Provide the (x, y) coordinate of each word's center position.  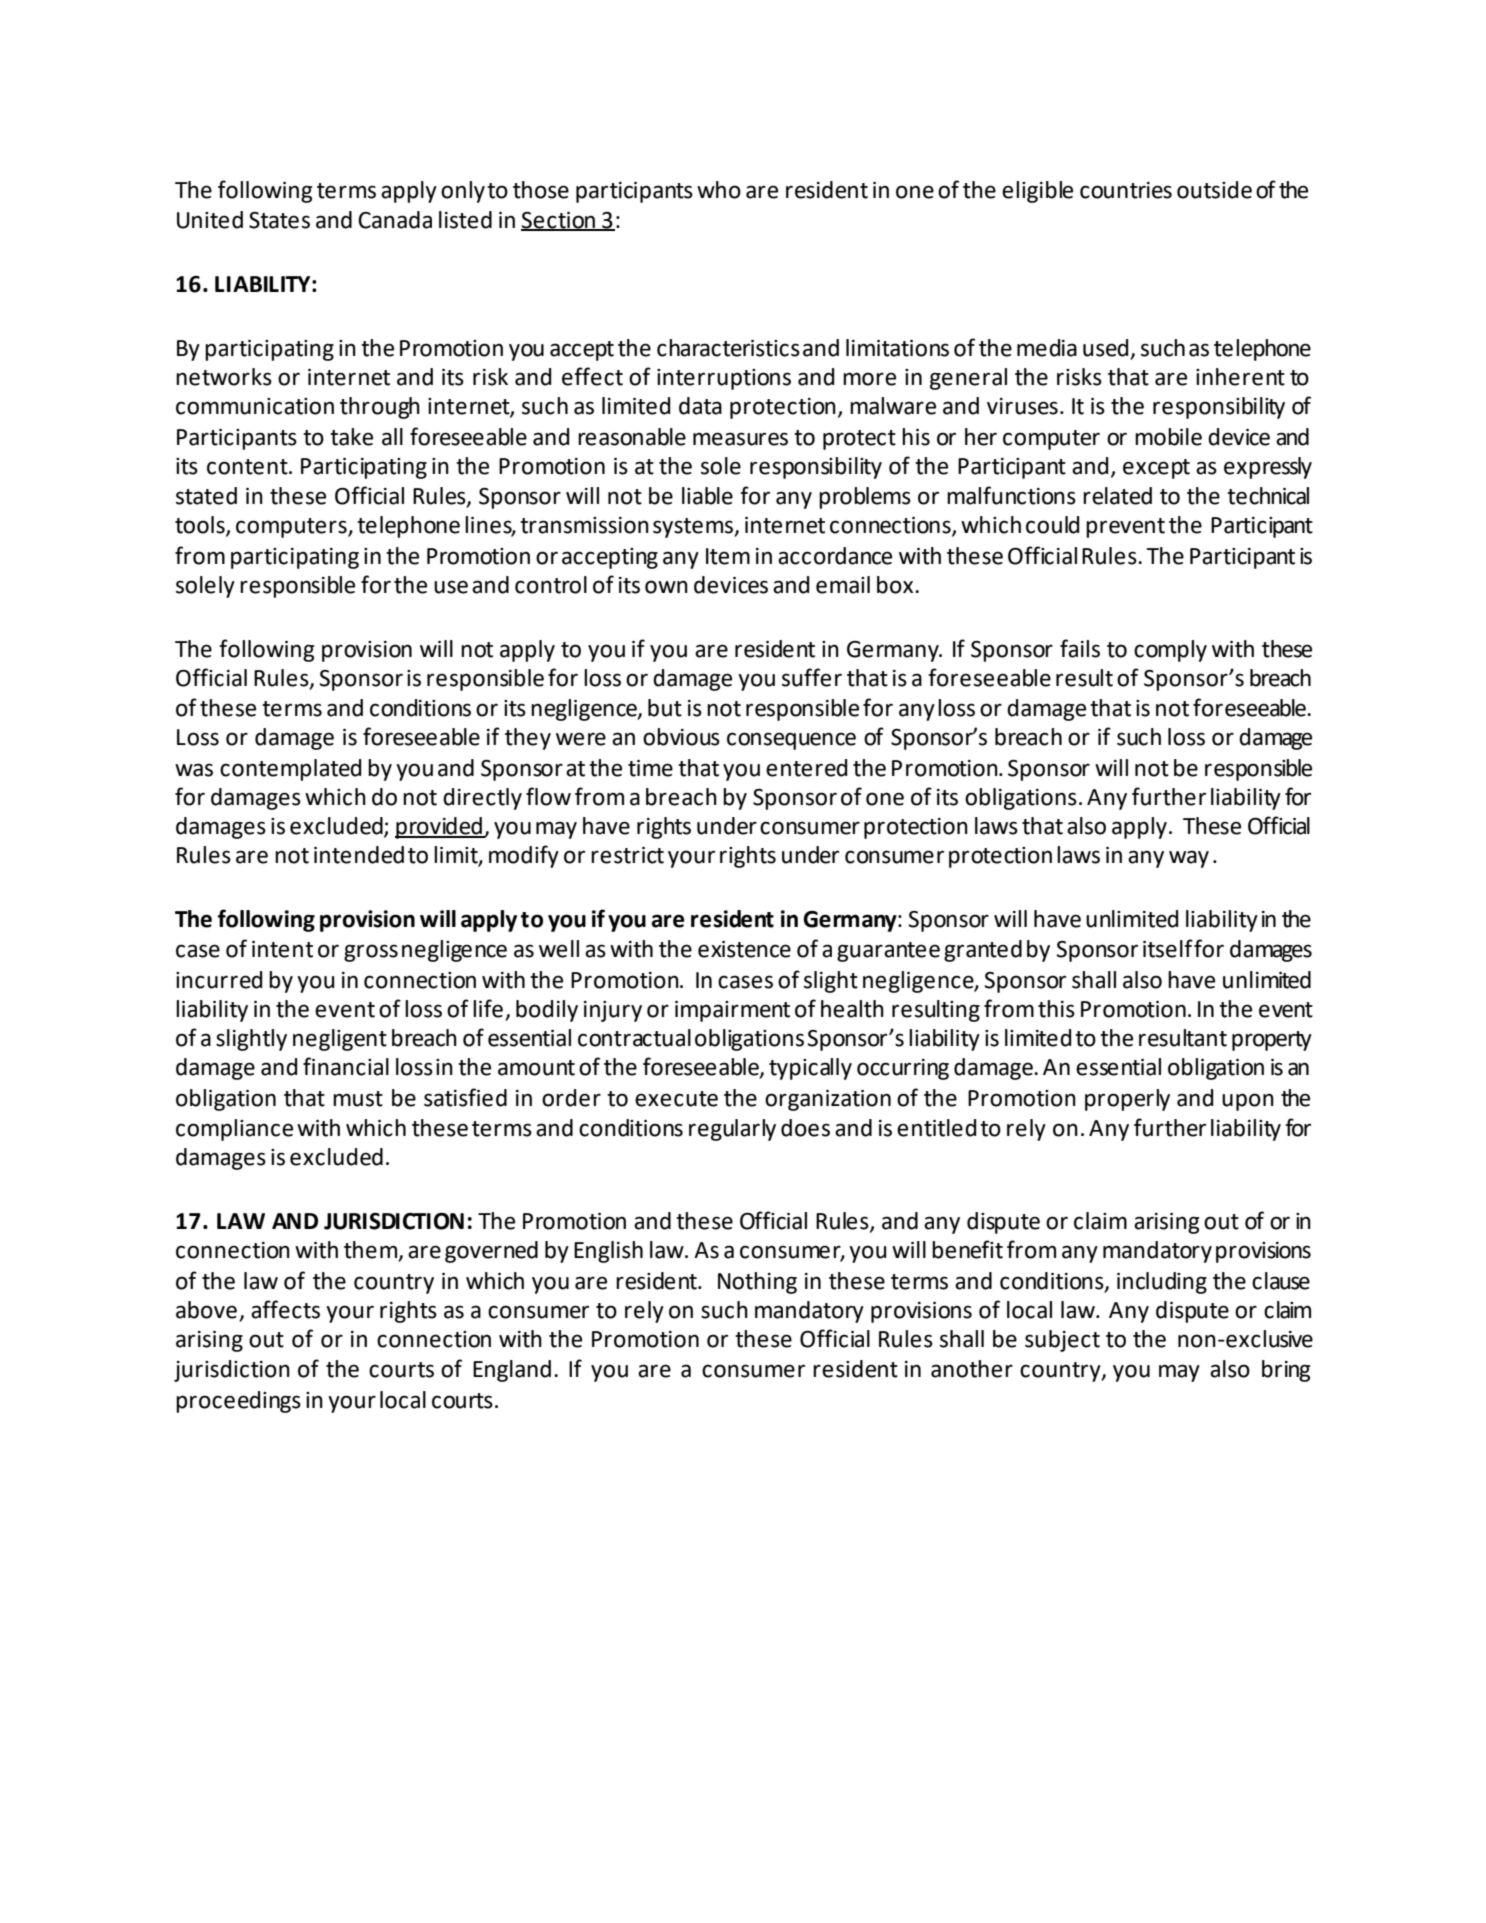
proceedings (238, 1402)
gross (371, 953)
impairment (732, 1011)
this (1056, 1009)
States (279, 220)
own (666, 587)
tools (201, 525)
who (719, 190)
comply (1170, 651)
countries (1126, 190)
